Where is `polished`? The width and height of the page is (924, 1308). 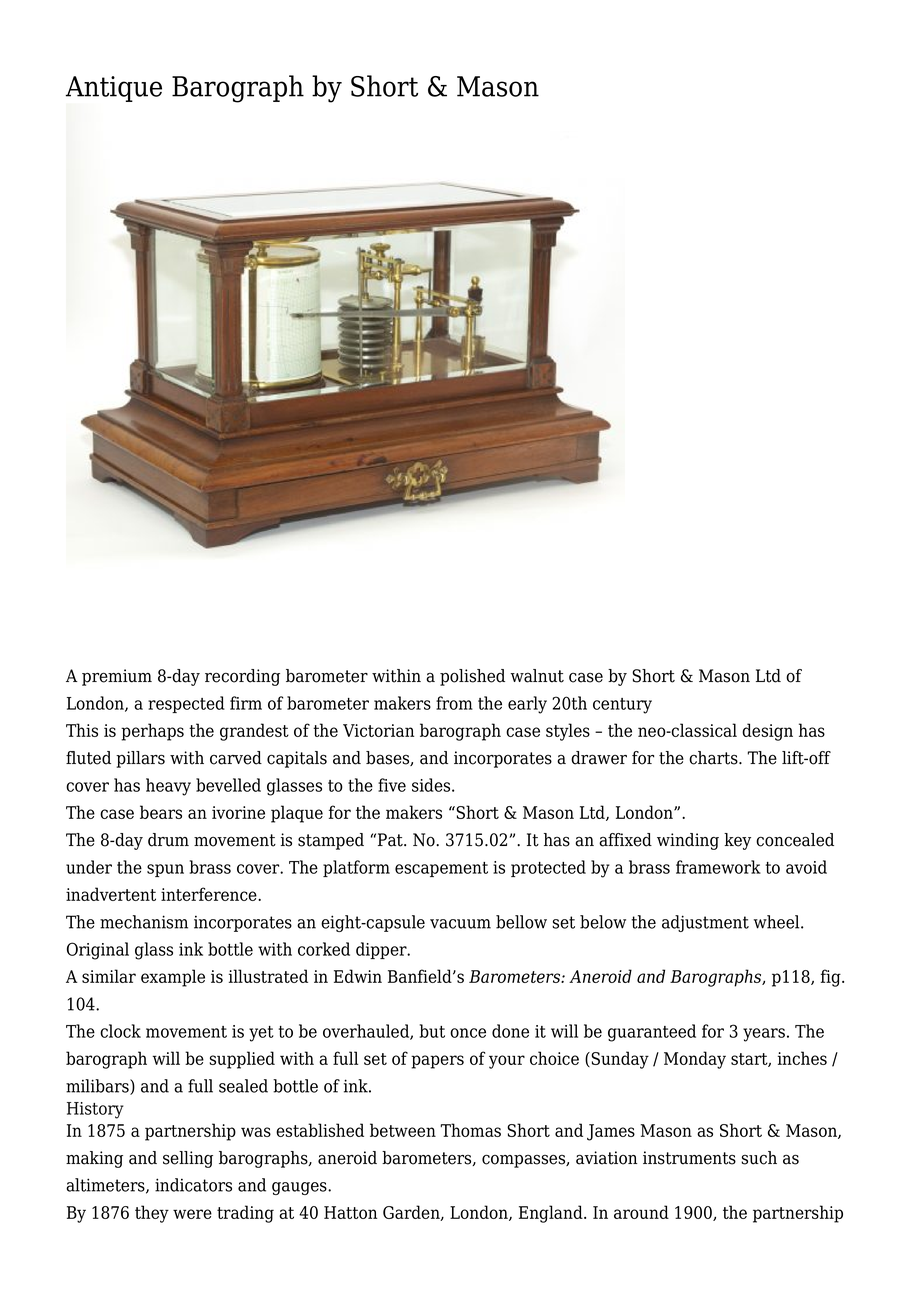 polished is located at coordinates (472, 677).
